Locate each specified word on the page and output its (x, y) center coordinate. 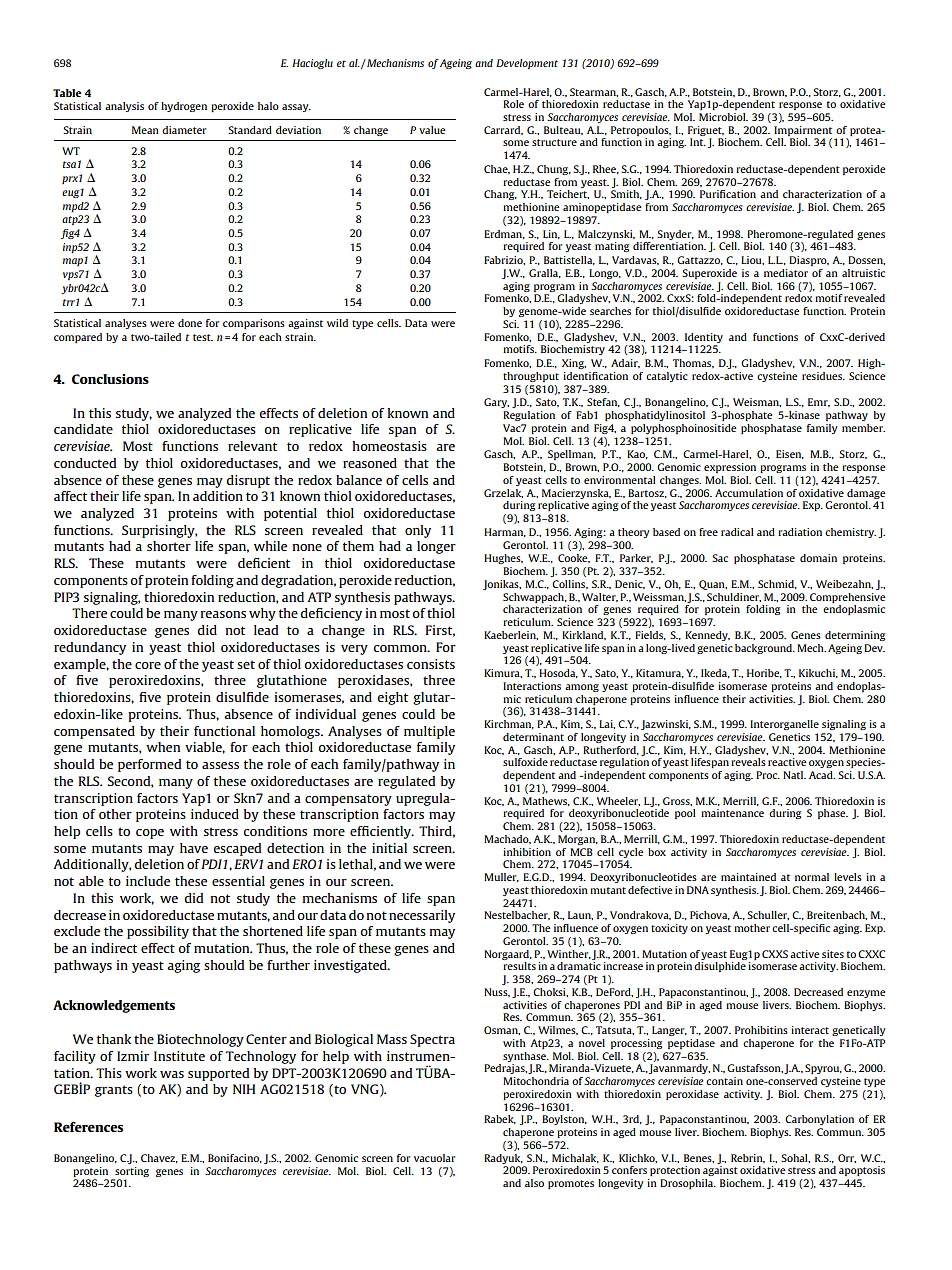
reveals (748, 762)
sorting (132, 1172)
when (163, 747)
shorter (169, 546)
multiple (429, 732)
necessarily (422, 916)
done (190, 323)
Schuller (768, 915)
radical (737, 532)
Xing (574, 364)
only (418, 531)
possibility (158, 932)
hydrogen (184, 107)
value (432, 130)
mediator (786, 273)
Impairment (803, 131)
